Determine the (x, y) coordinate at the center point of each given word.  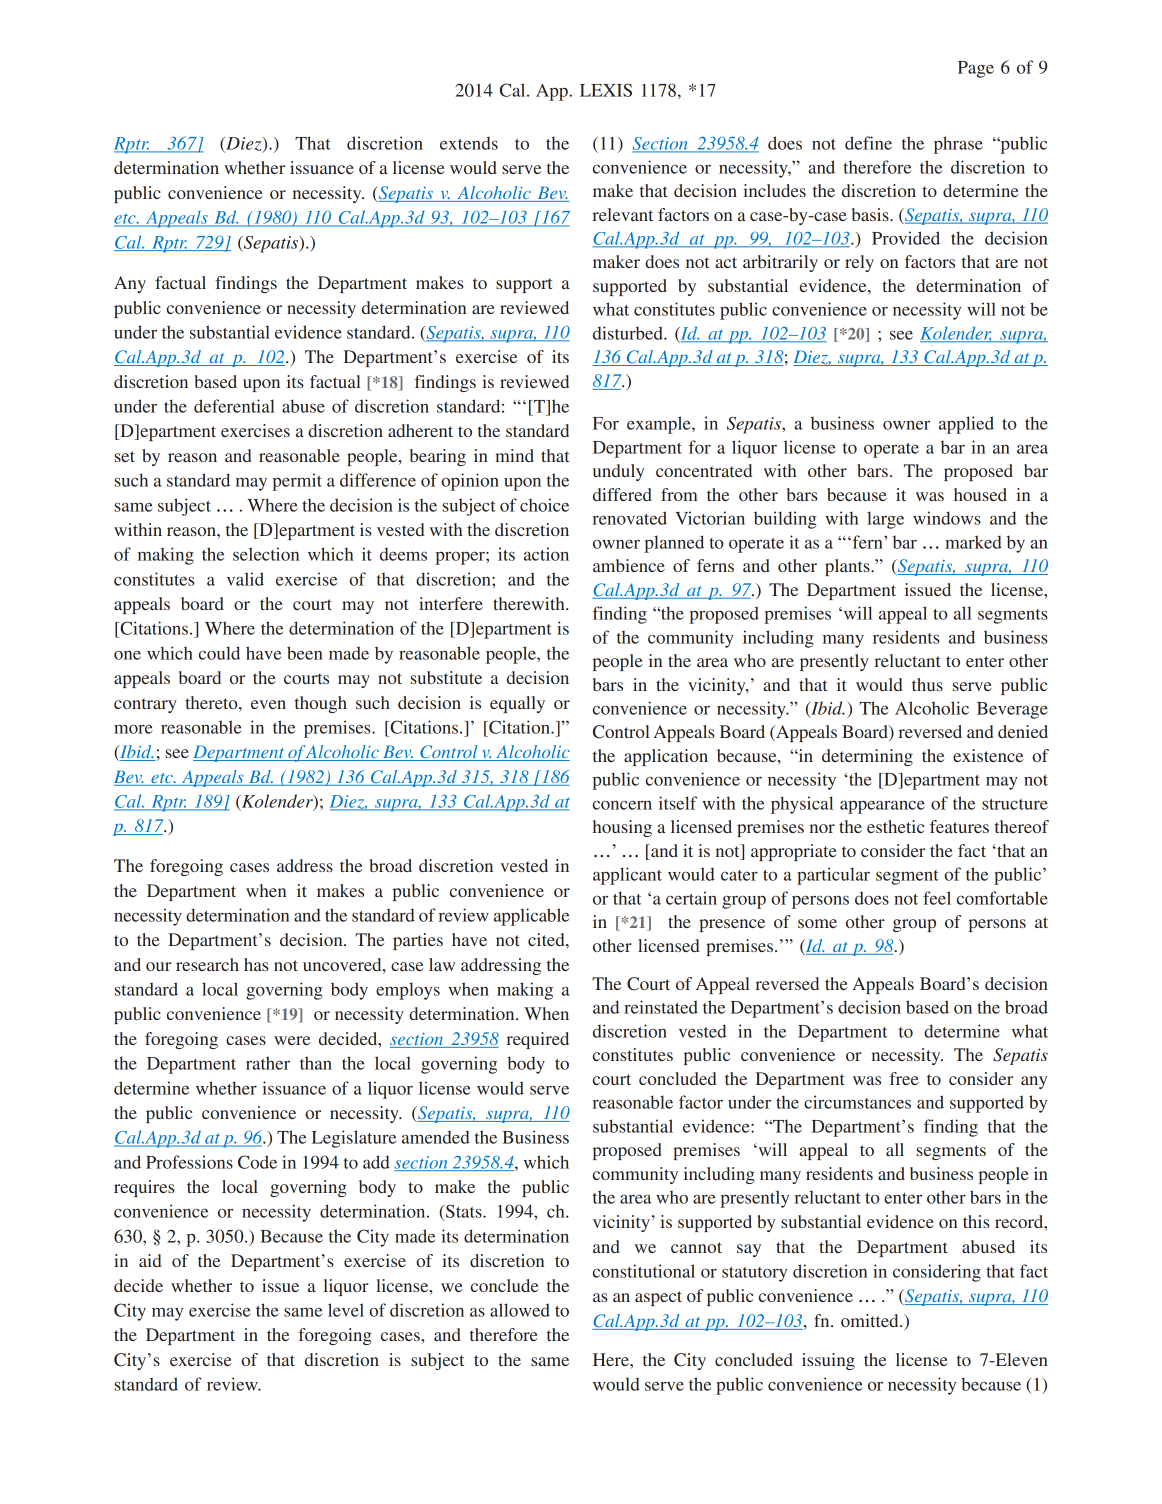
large (885, 520)
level (346, 1310)
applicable (531, 917)
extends (469, 143)
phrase (958, 145)
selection (266, 554)
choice (544, 505)
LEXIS (606, 90)
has (256, 964)
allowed (520, 1310)
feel (937, 898)
